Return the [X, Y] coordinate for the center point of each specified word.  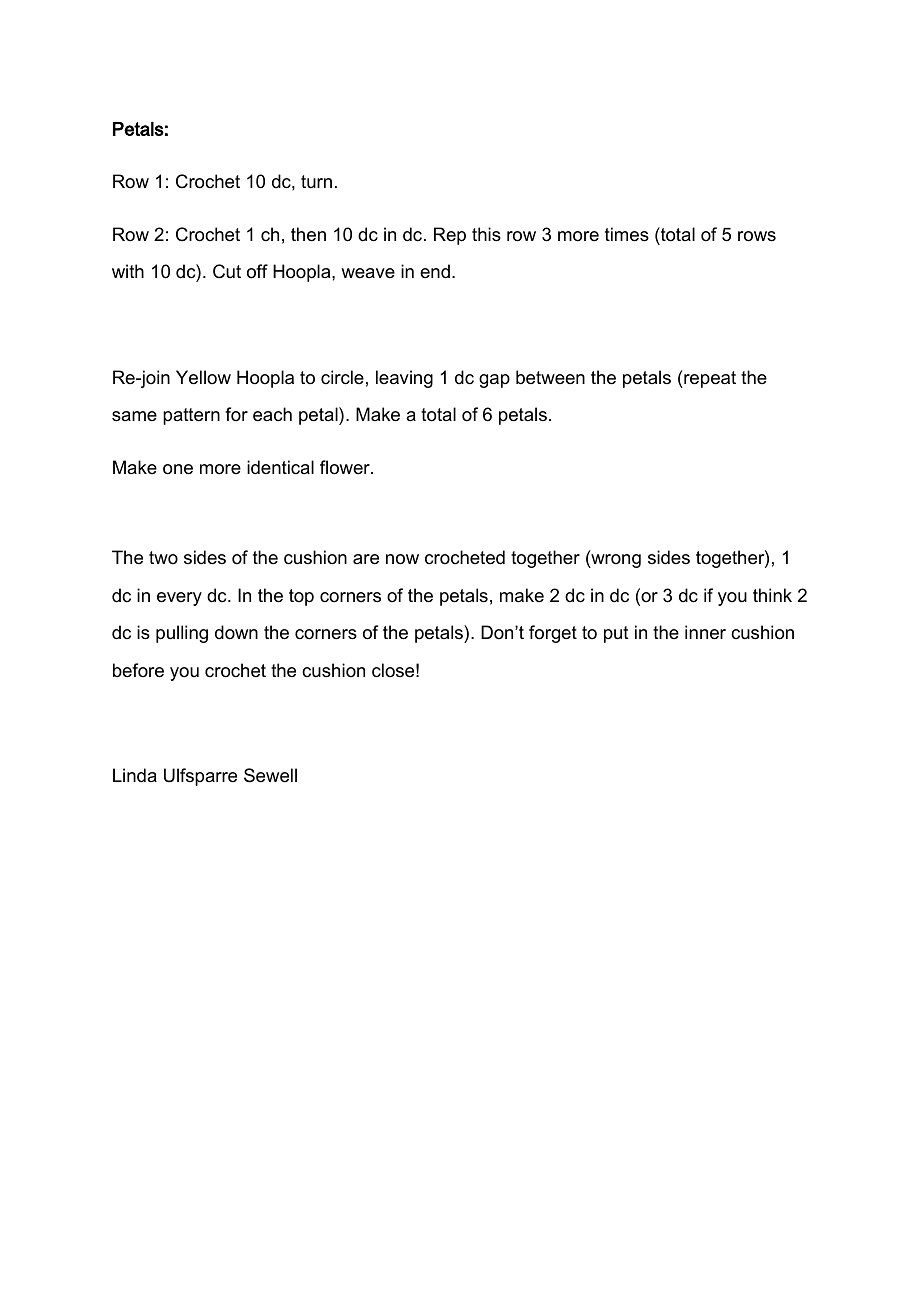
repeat [709, 379]
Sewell [270, 775]
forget [553, 634]
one [178, 469]
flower [346, 467]
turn [316, 182]
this [486, 234]
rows [757, 236]
